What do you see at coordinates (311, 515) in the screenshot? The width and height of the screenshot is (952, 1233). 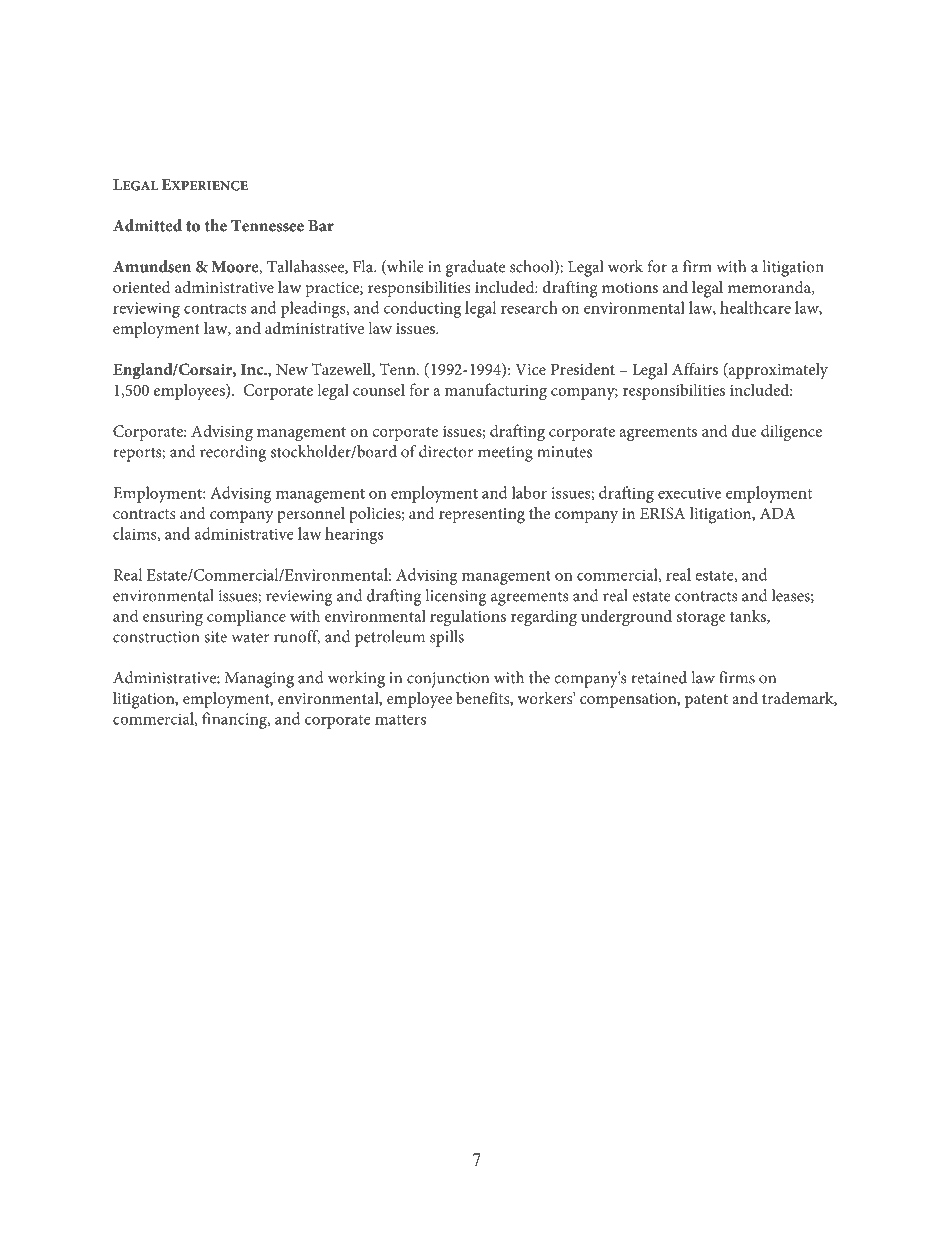 I see `personnel` at bounding box center [311, 515].
